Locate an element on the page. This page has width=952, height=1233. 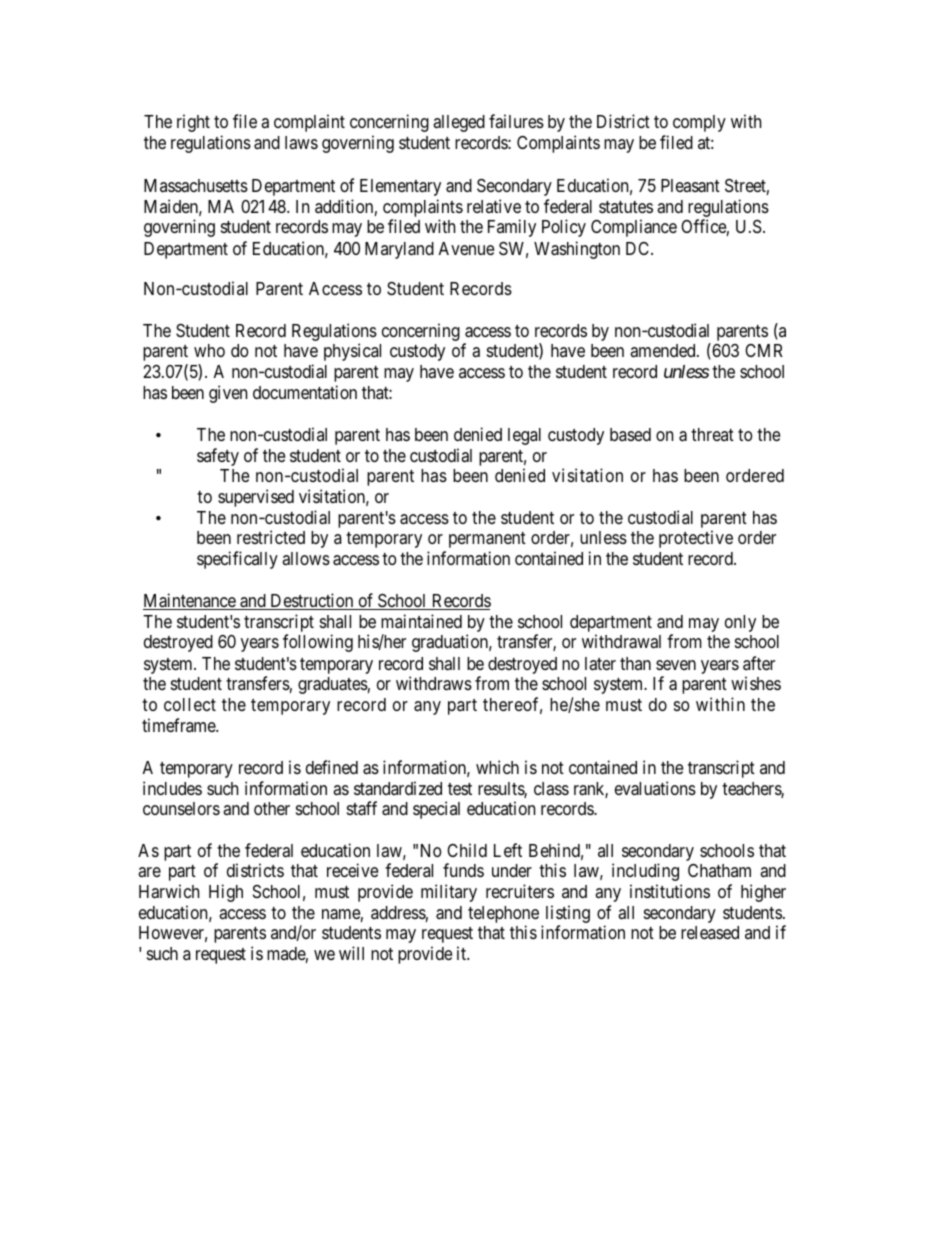
will is located at coordinates (351, 953).
